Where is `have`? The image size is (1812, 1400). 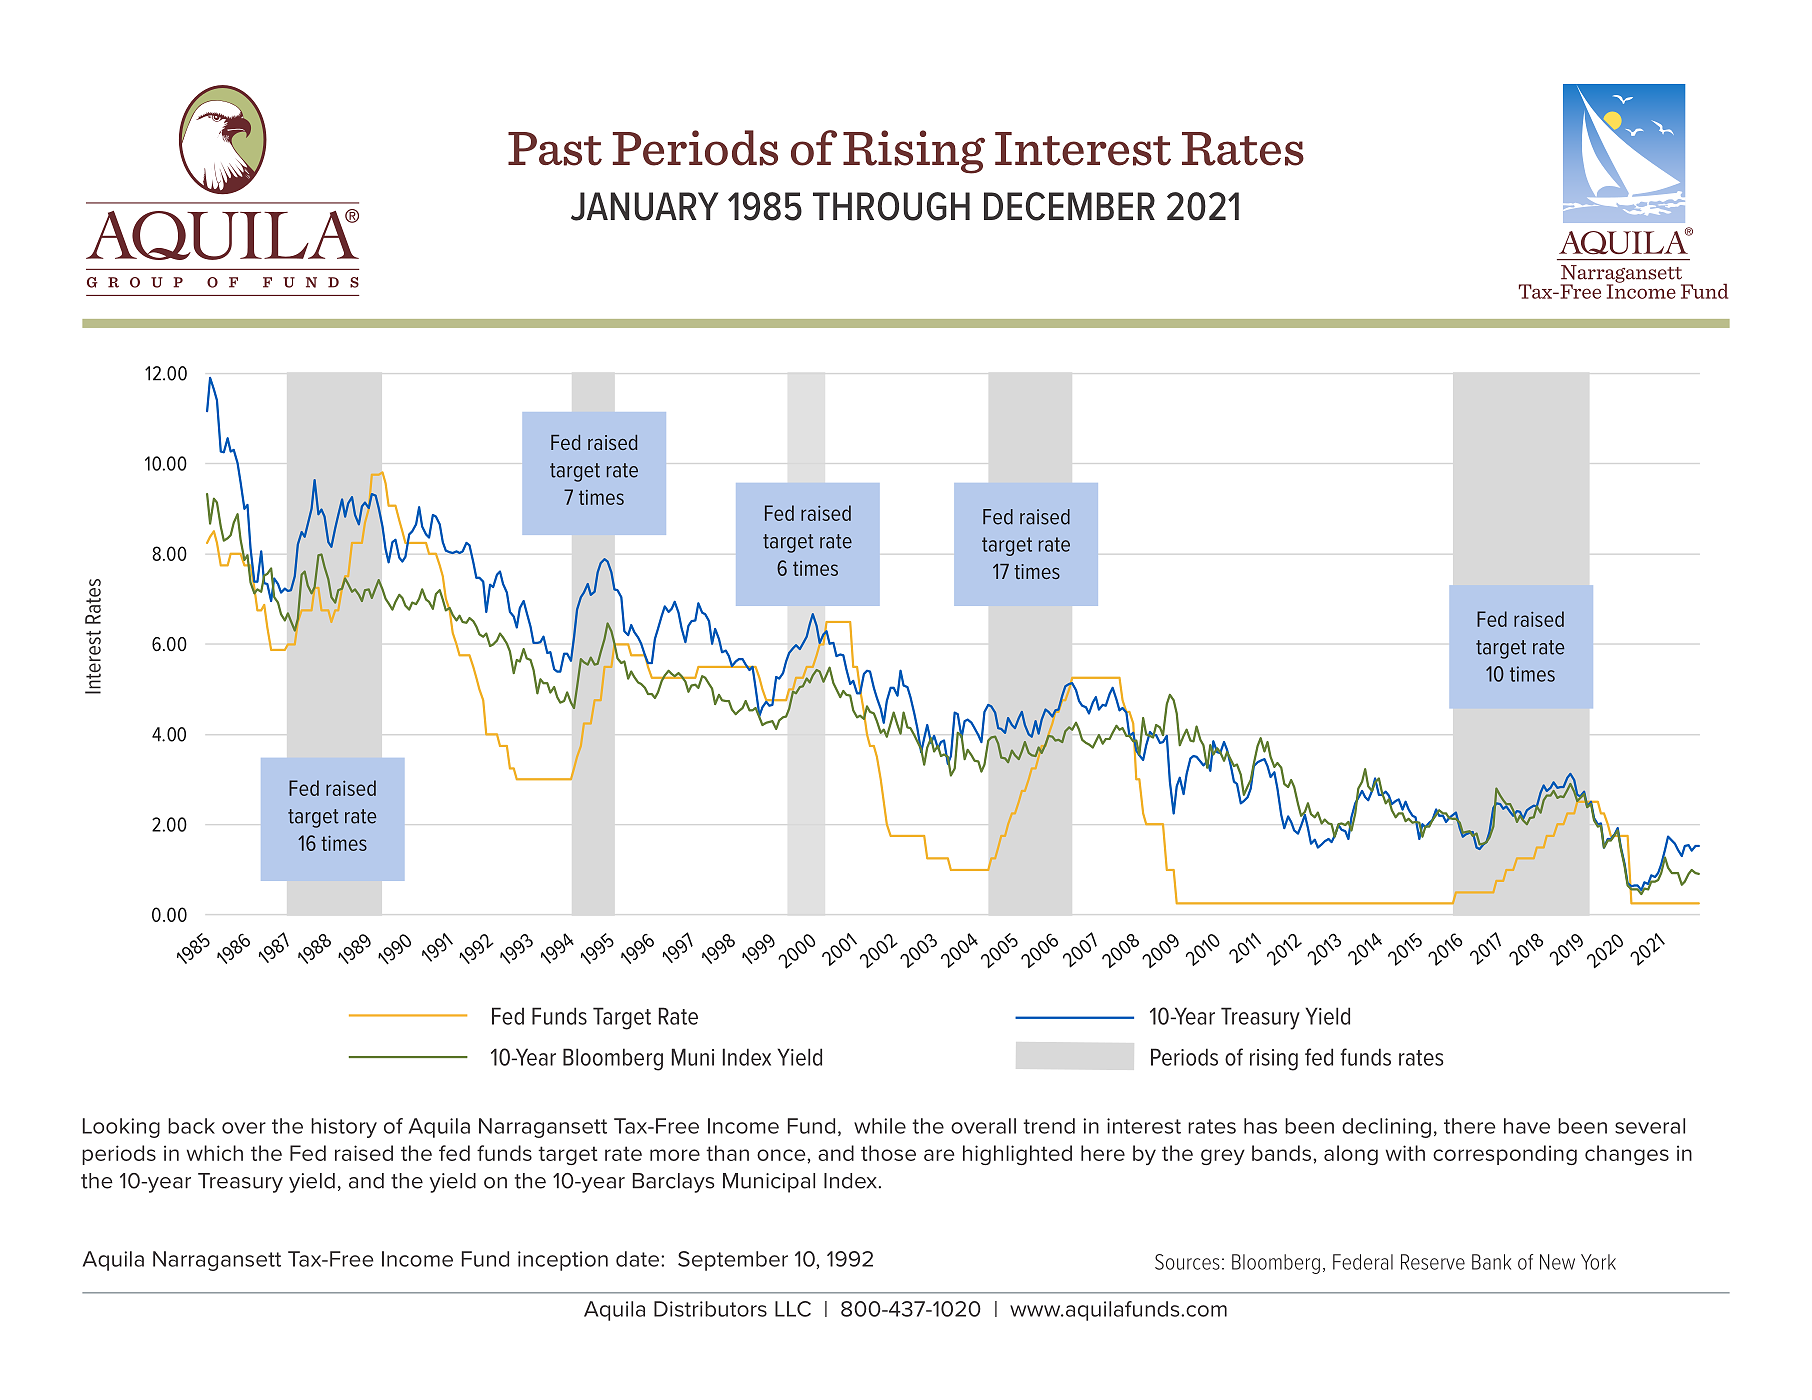
have is located at coordinates (1527, 1126).
